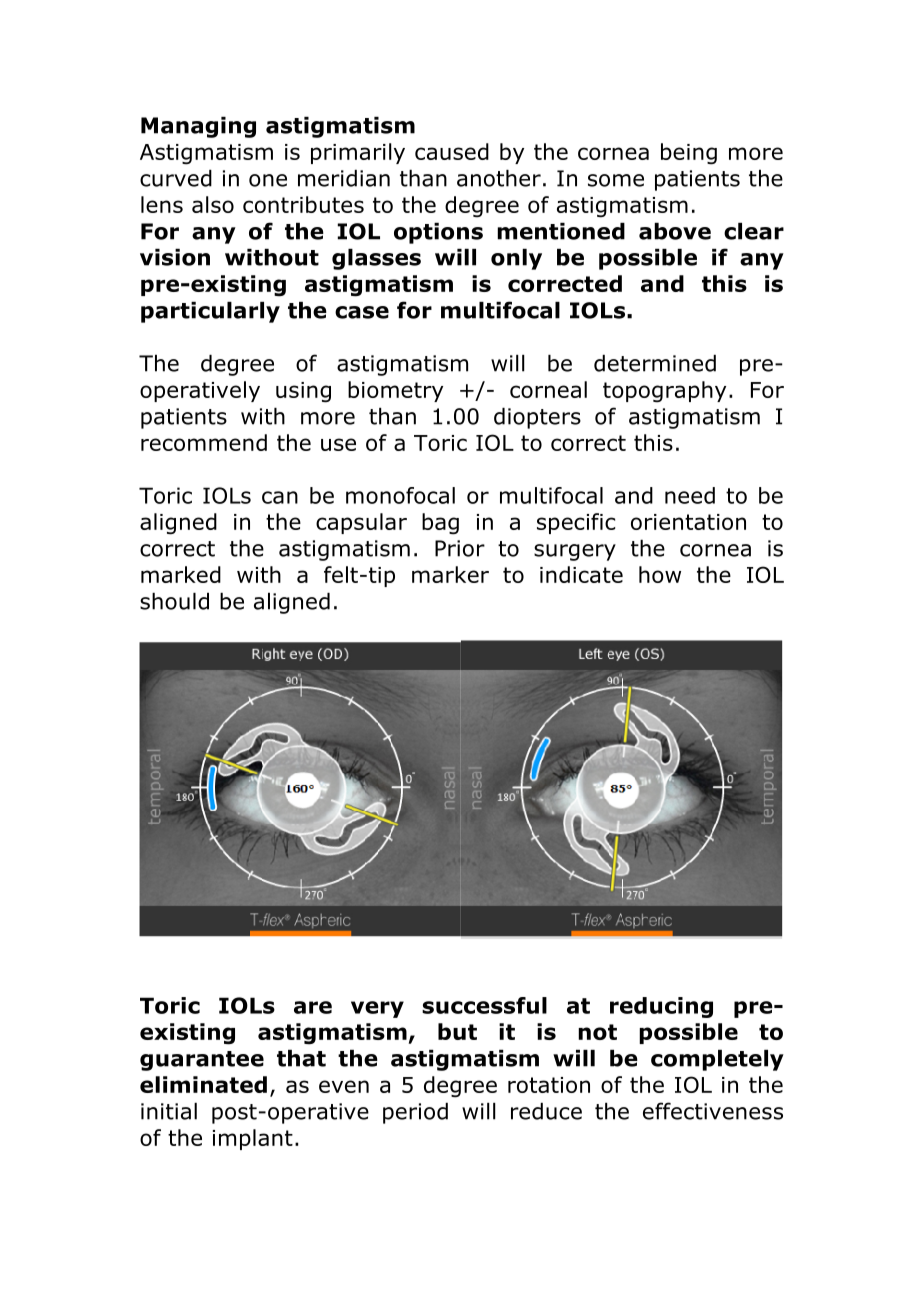 The width and height of the page is (924, 1308). I want to click on caused, so click(452, 151).
